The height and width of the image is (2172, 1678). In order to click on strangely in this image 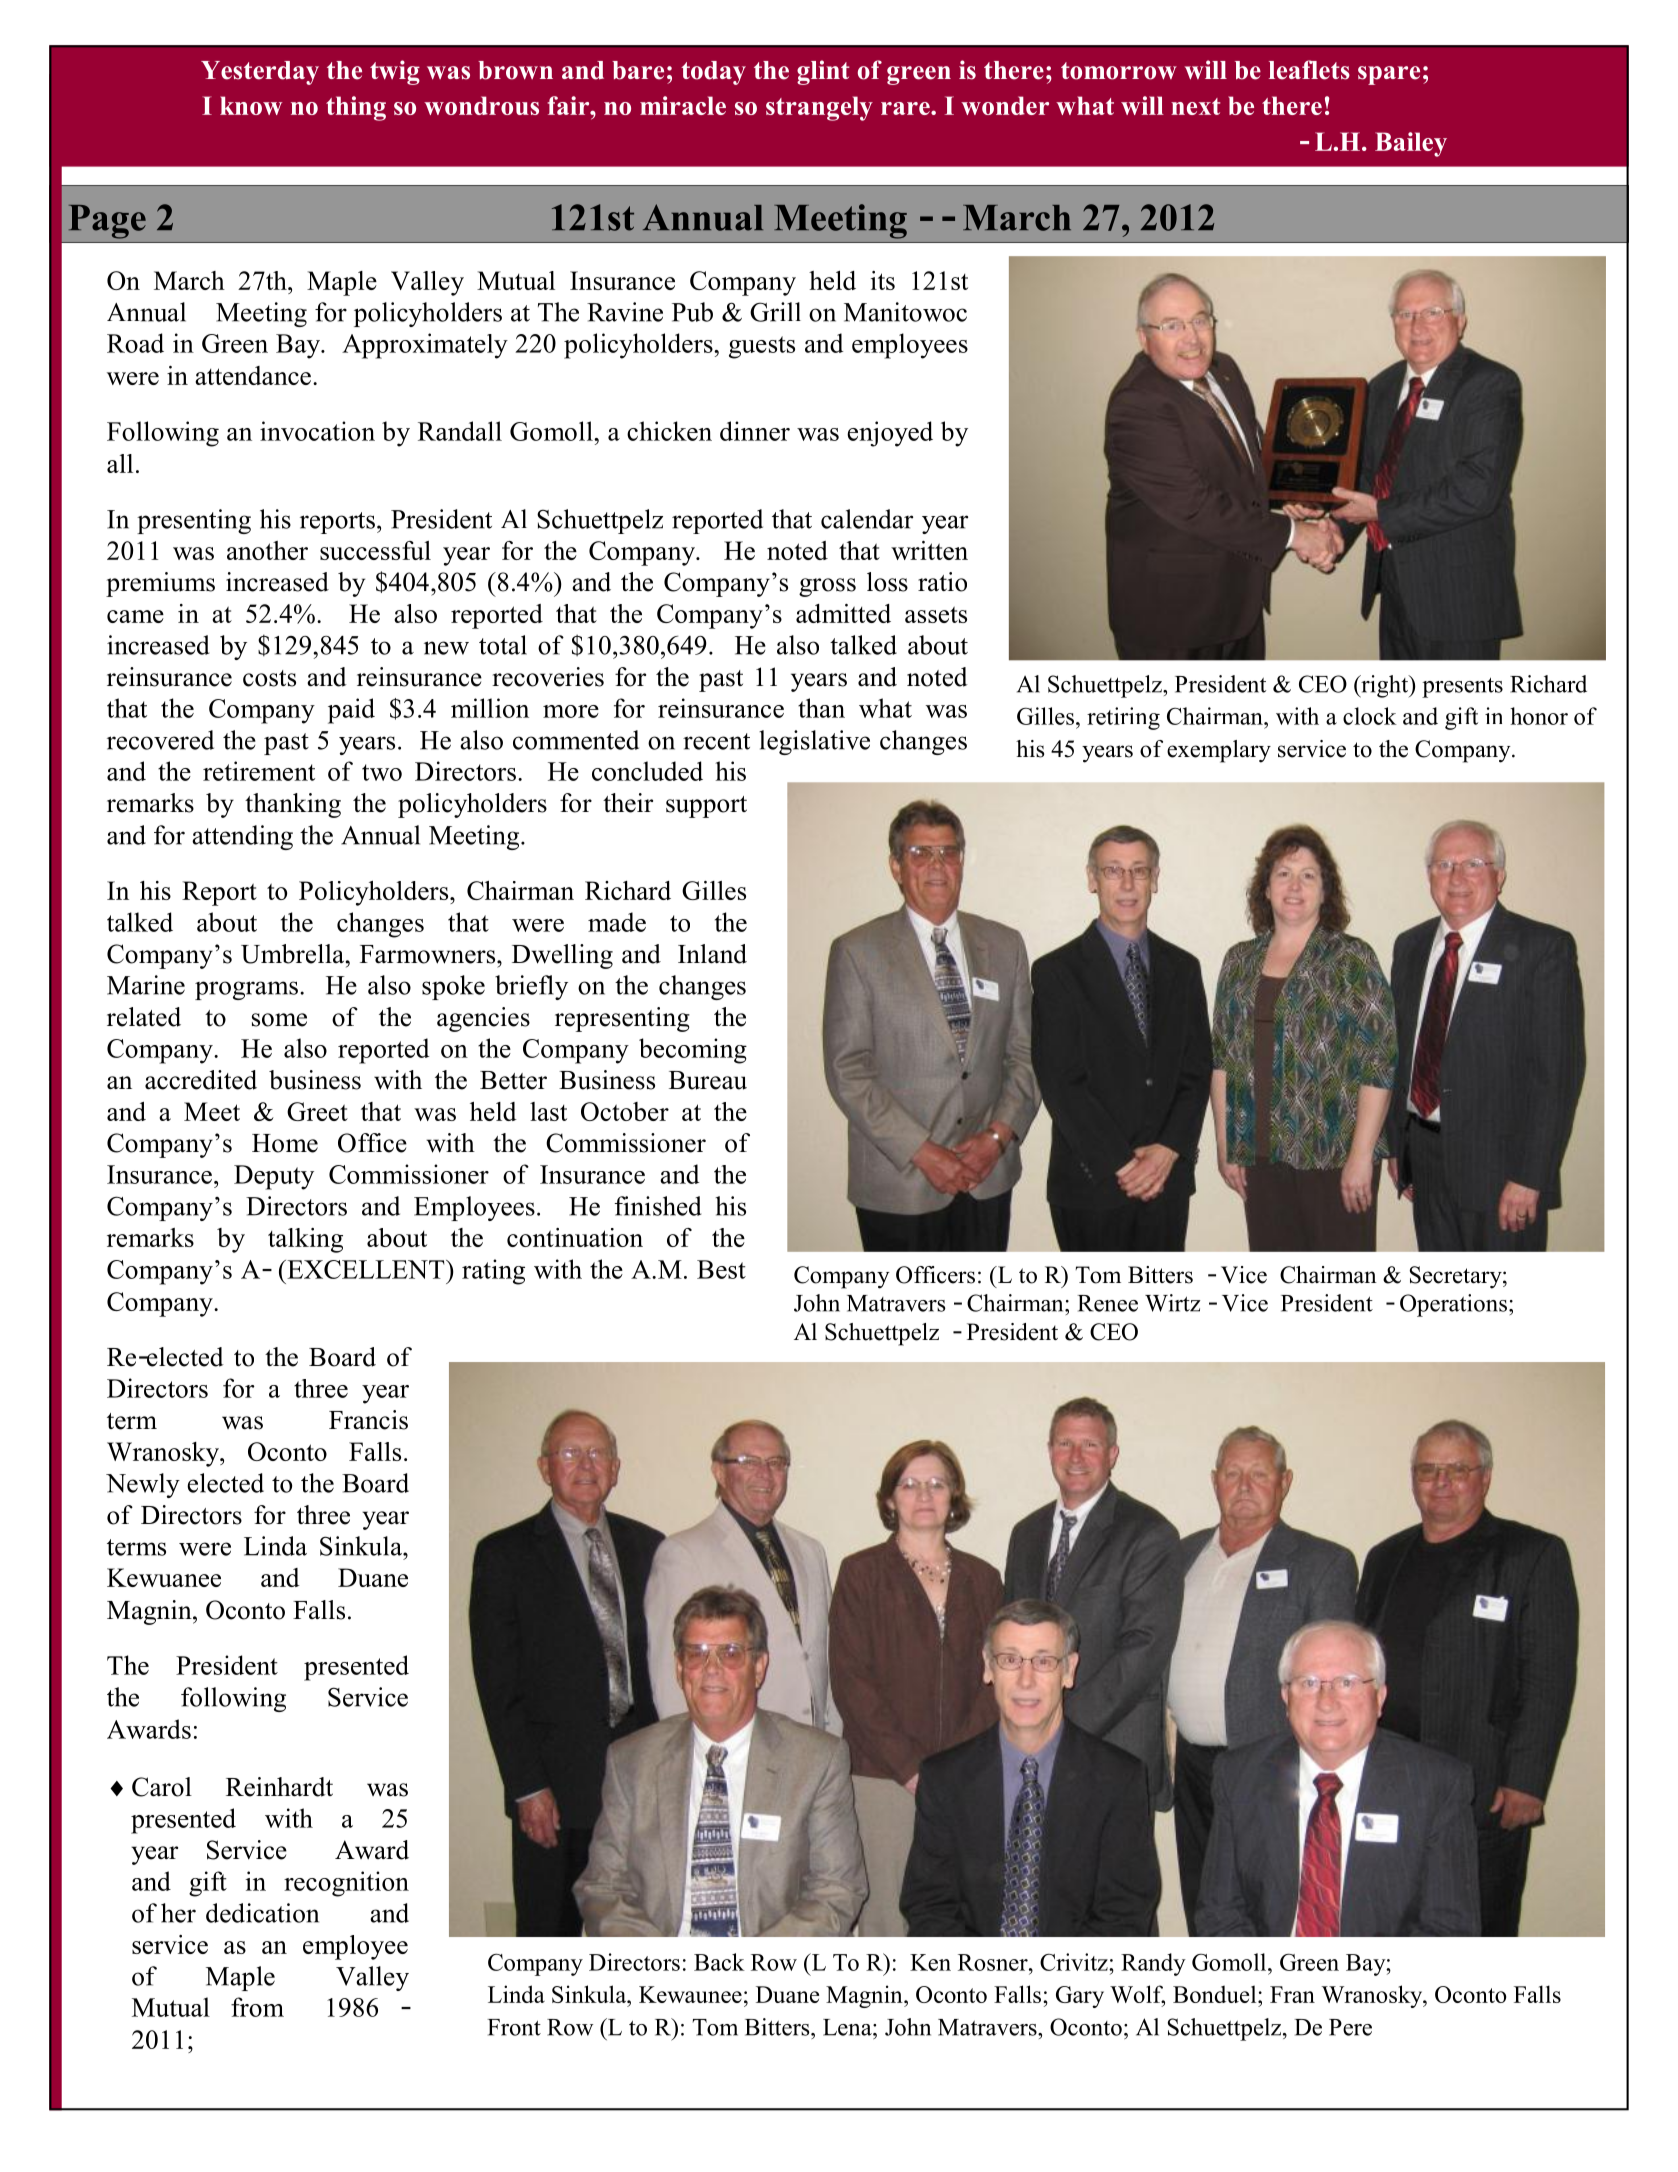, I will do `click(819, 108)`.
